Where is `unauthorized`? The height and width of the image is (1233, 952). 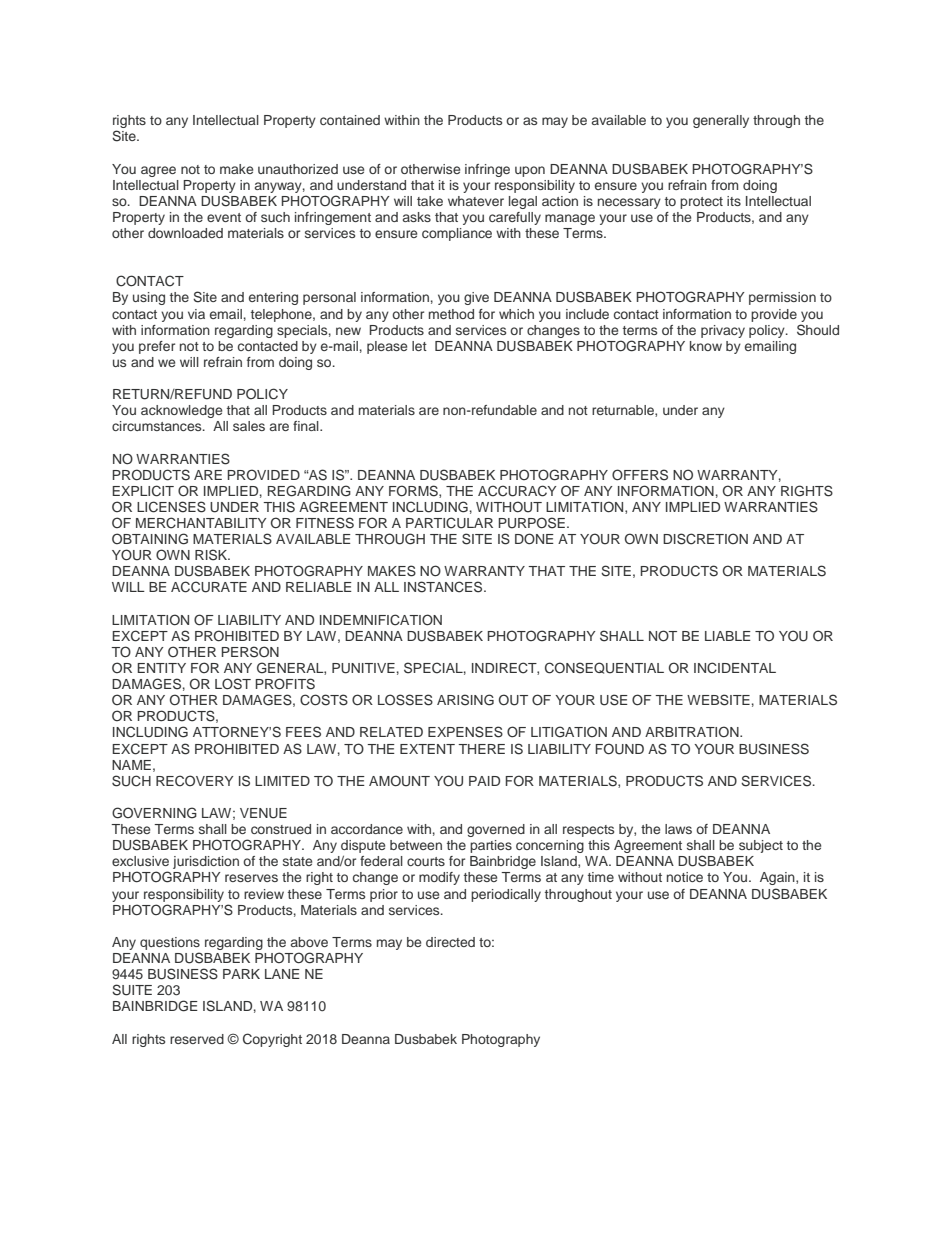 unauthorized is located at coordinates (298, 169).
